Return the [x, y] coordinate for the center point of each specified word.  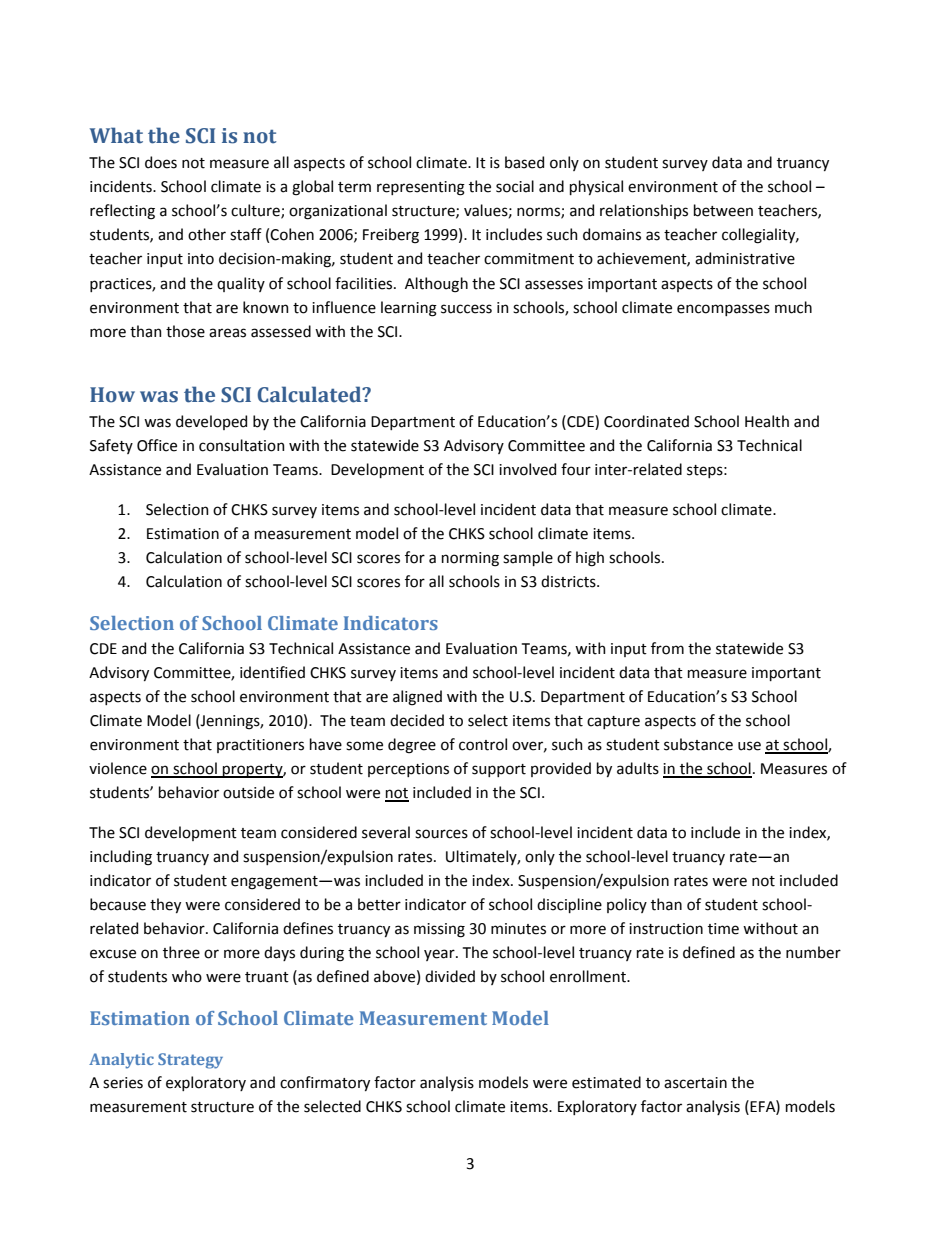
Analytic [121, 1061]
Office [157, 445]
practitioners [260, 746]
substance [698, 744]
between [723, 210]
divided [450, 976]
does [161, 162]
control [483, 744]
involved [527, 469]
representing [421, 188]
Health [767, 421]
